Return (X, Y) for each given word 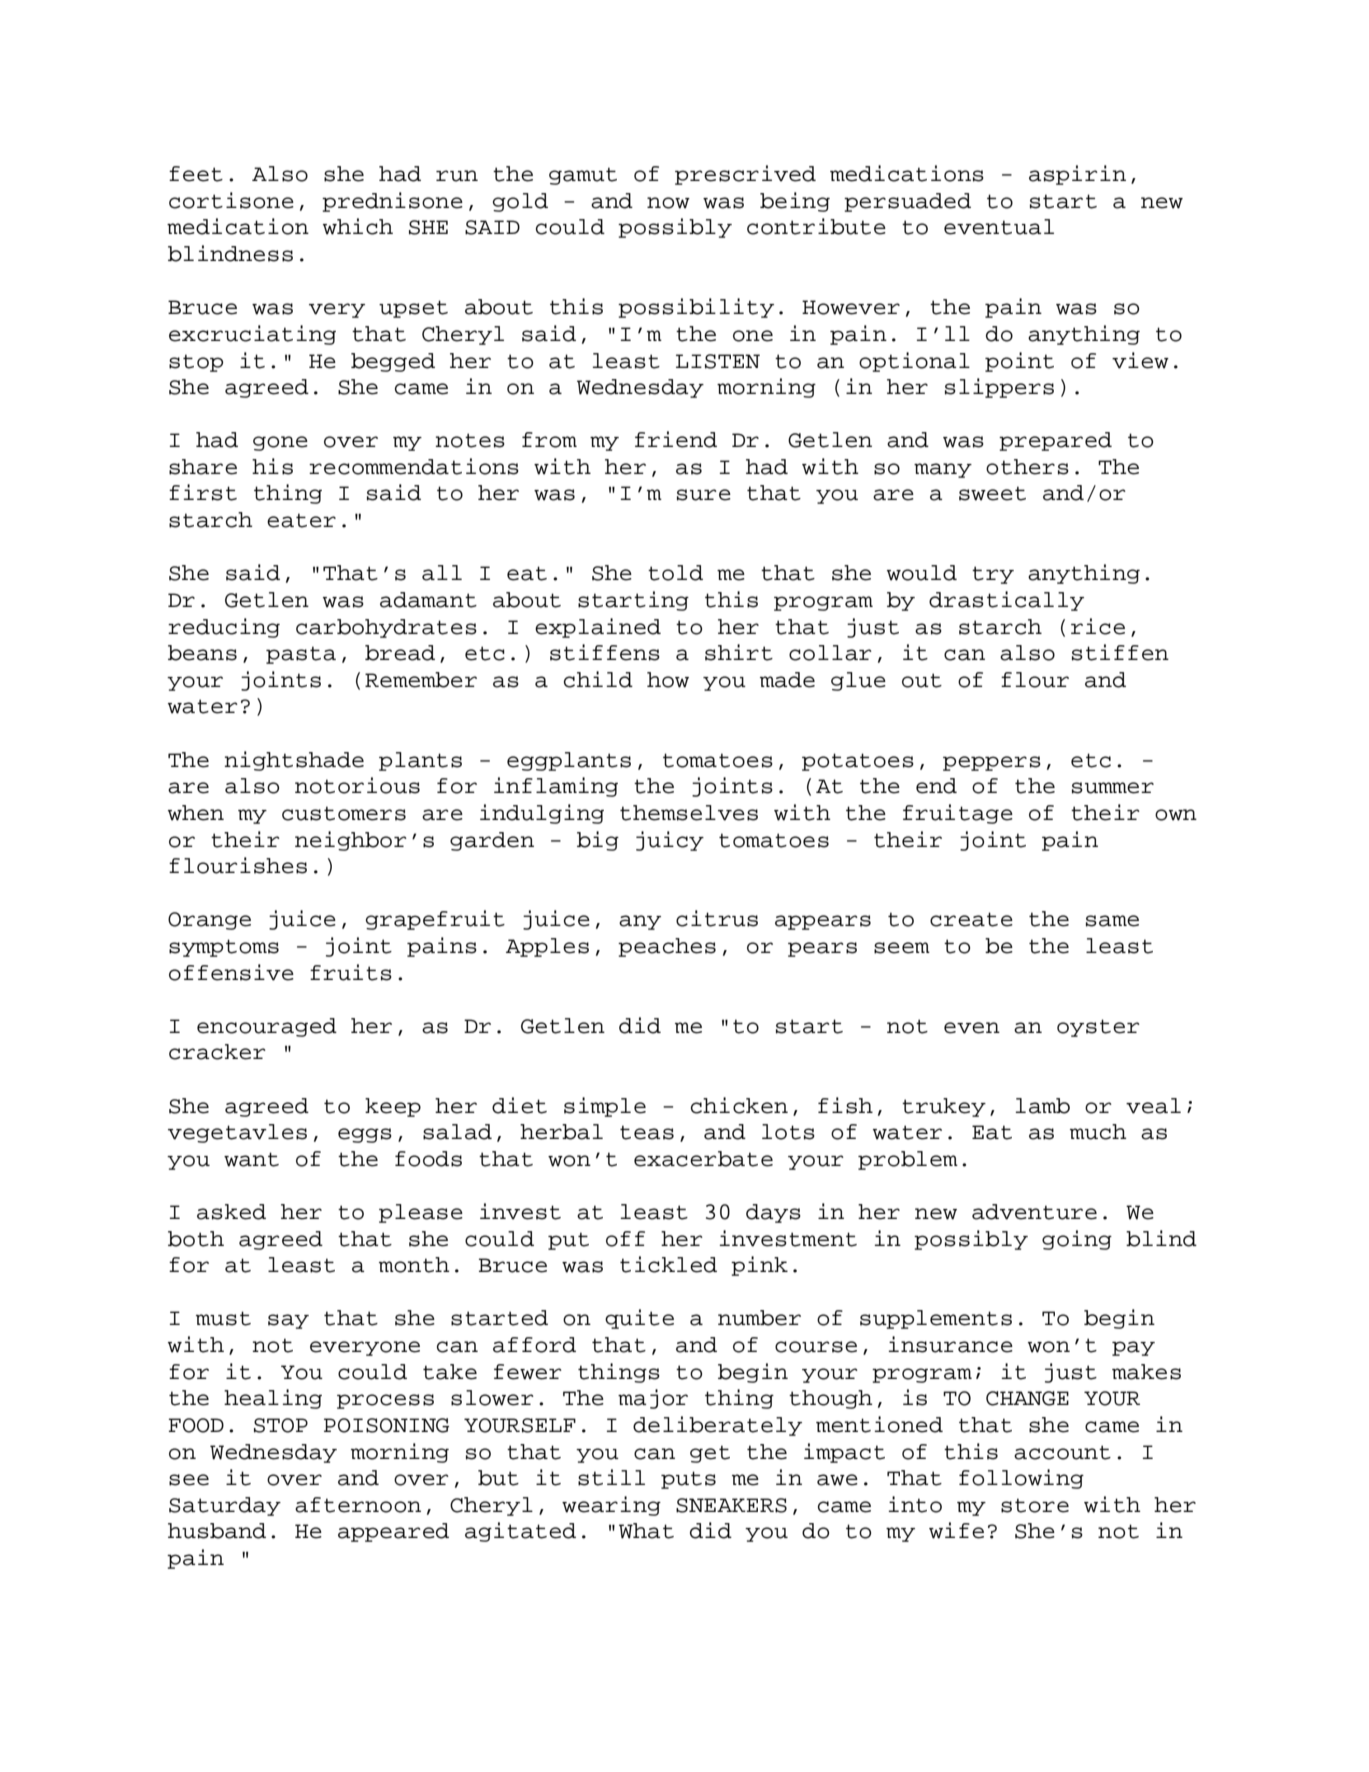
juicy (670, 841)
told (675, 573)
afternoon (358, 1505)
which (358, 226)
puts (688, 1480)
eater (301, 520)
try (993, 575)
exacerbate (703, 1159)
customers (344, 813)
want (251, 1159)
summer (1113, 788)
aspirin (1077, 175)
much (1098, 1132)
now (668, 203)
